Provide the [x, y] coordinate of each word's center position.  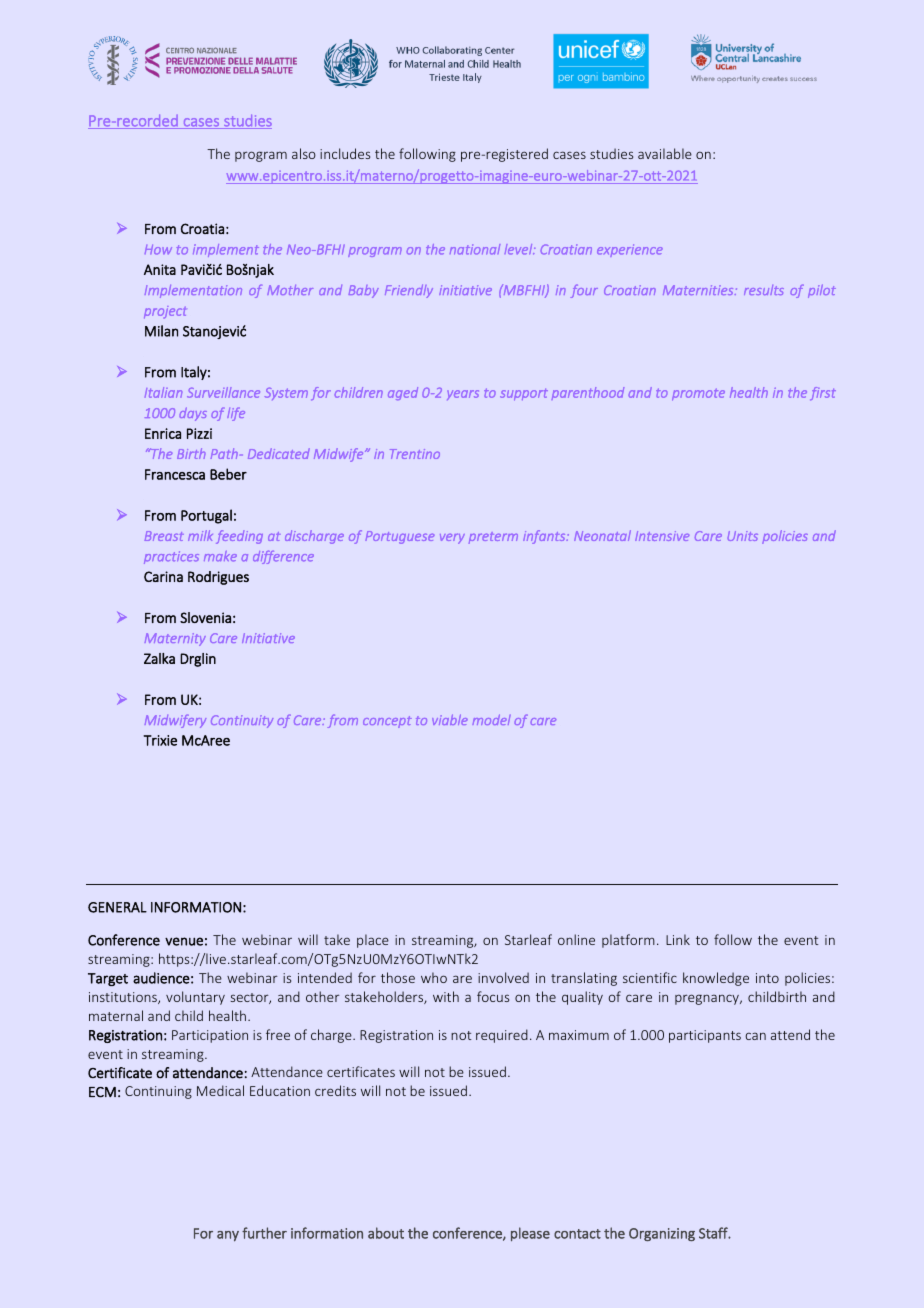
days [193, 414]
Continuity [242, 721]
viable [450, 719]
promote [698, 395]
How [158, 249]
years [463, 395]
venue [184, 941]
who [434, 977]
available [665, 153]
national [475, 249]
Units [742, 536]
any [228, 1236]
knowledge [716, 979]
